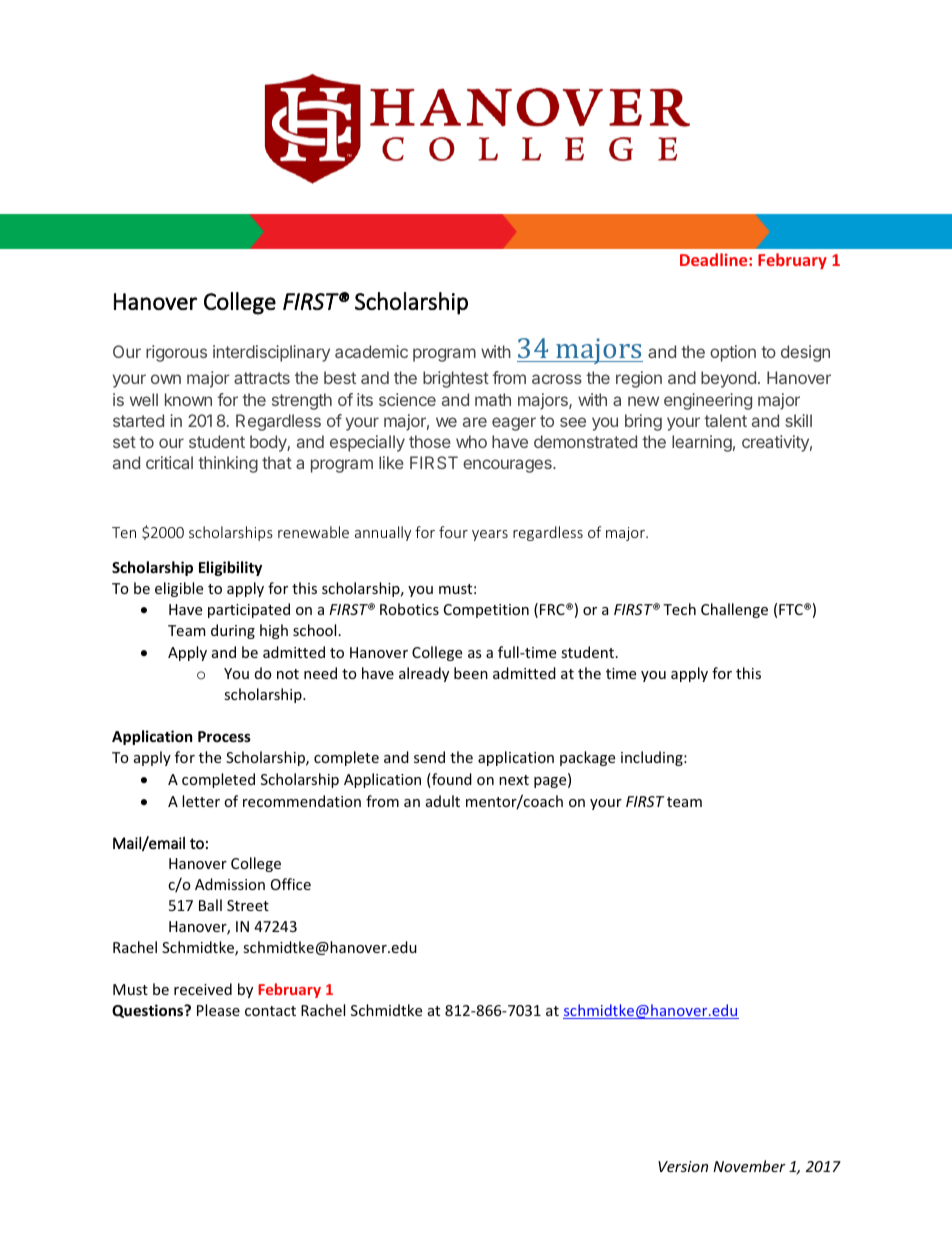 The image size is (952, 1233). Describe the element at coordinates (233, 631) in the screenshot. I see `during` at that location.
